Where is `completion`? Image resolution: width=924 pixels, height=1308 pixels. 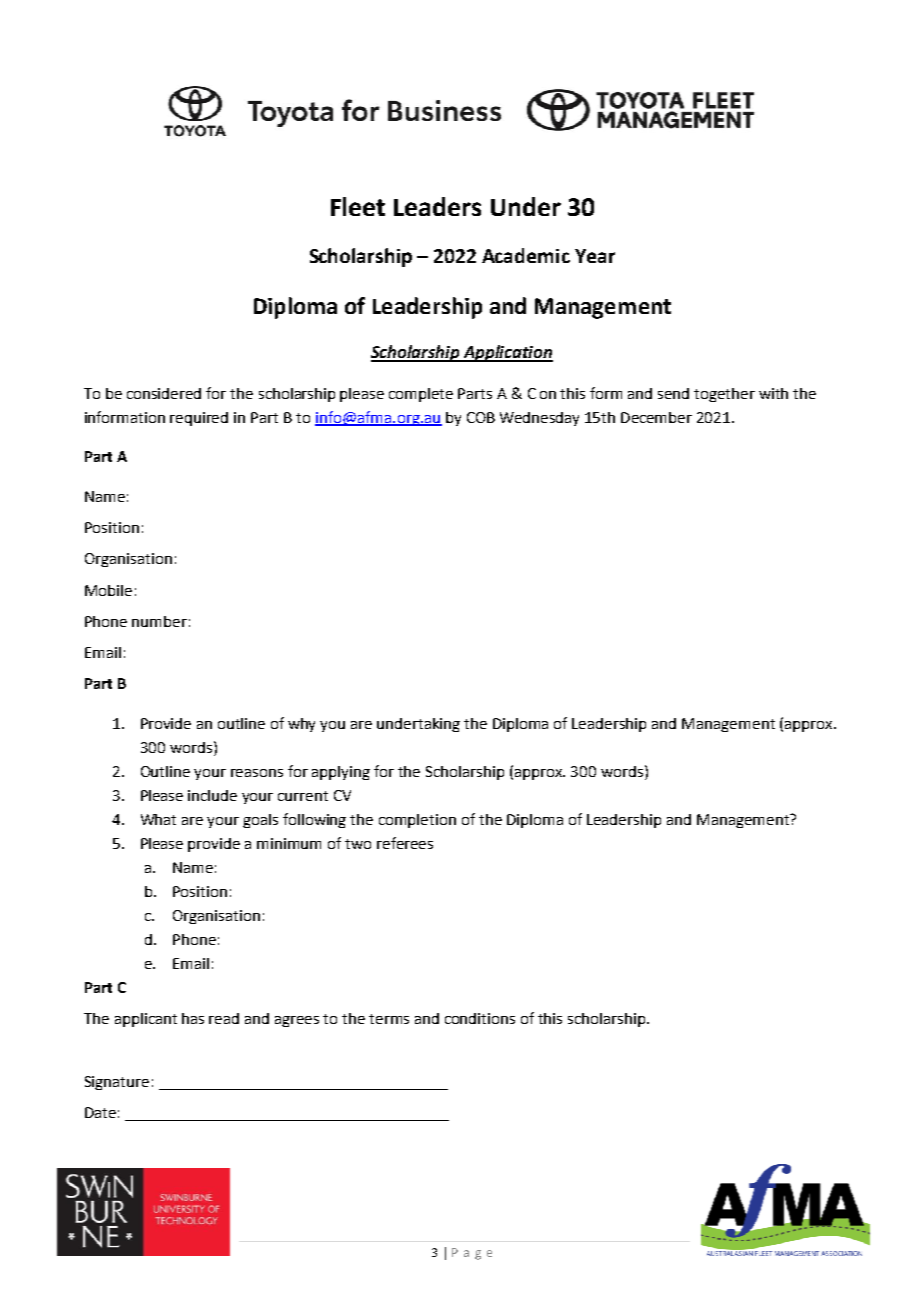
completion is located at coordinates (417, 821).
